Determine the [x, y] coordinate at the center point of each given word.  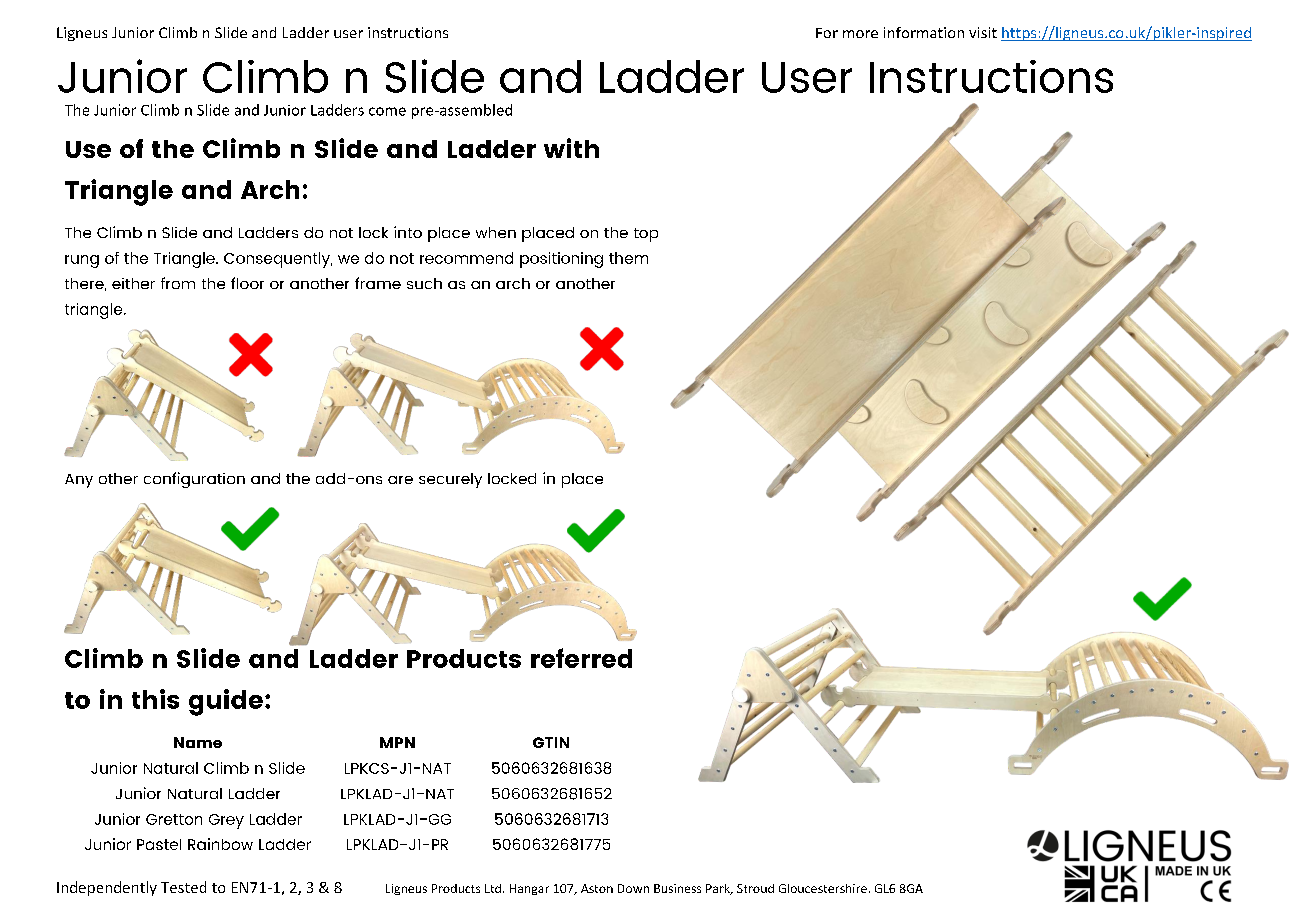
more [860, 34]
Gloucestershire [823, 888]
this [155, 699]
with [571, 148]
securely [450, 480]
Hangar [529, 889]
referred [581, 658]
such [424, 283]
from [178, 283]
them [628, 258]
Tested [183, 887]
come [387, 111]
